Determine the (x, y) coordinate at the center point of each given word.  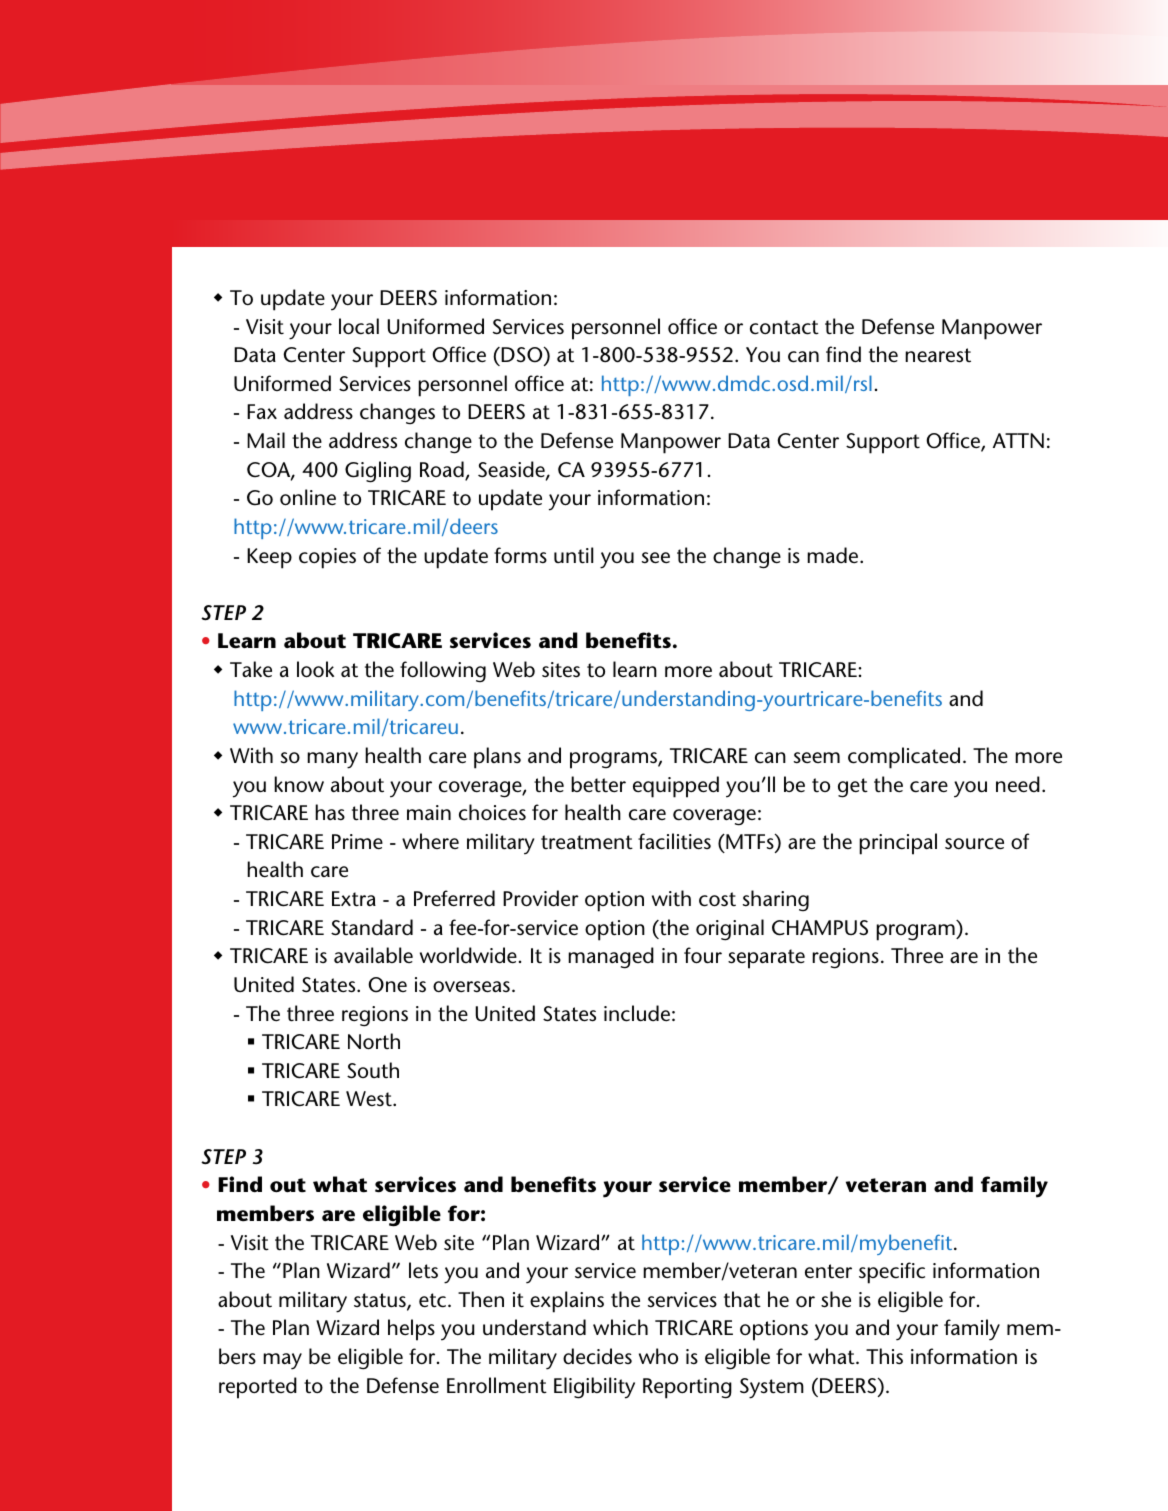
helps (411, 1330)
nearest (938, 355)
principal (898, 844)
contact (784, 327)
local (359, 326)
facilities (674, 841)
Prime (357, 842)
